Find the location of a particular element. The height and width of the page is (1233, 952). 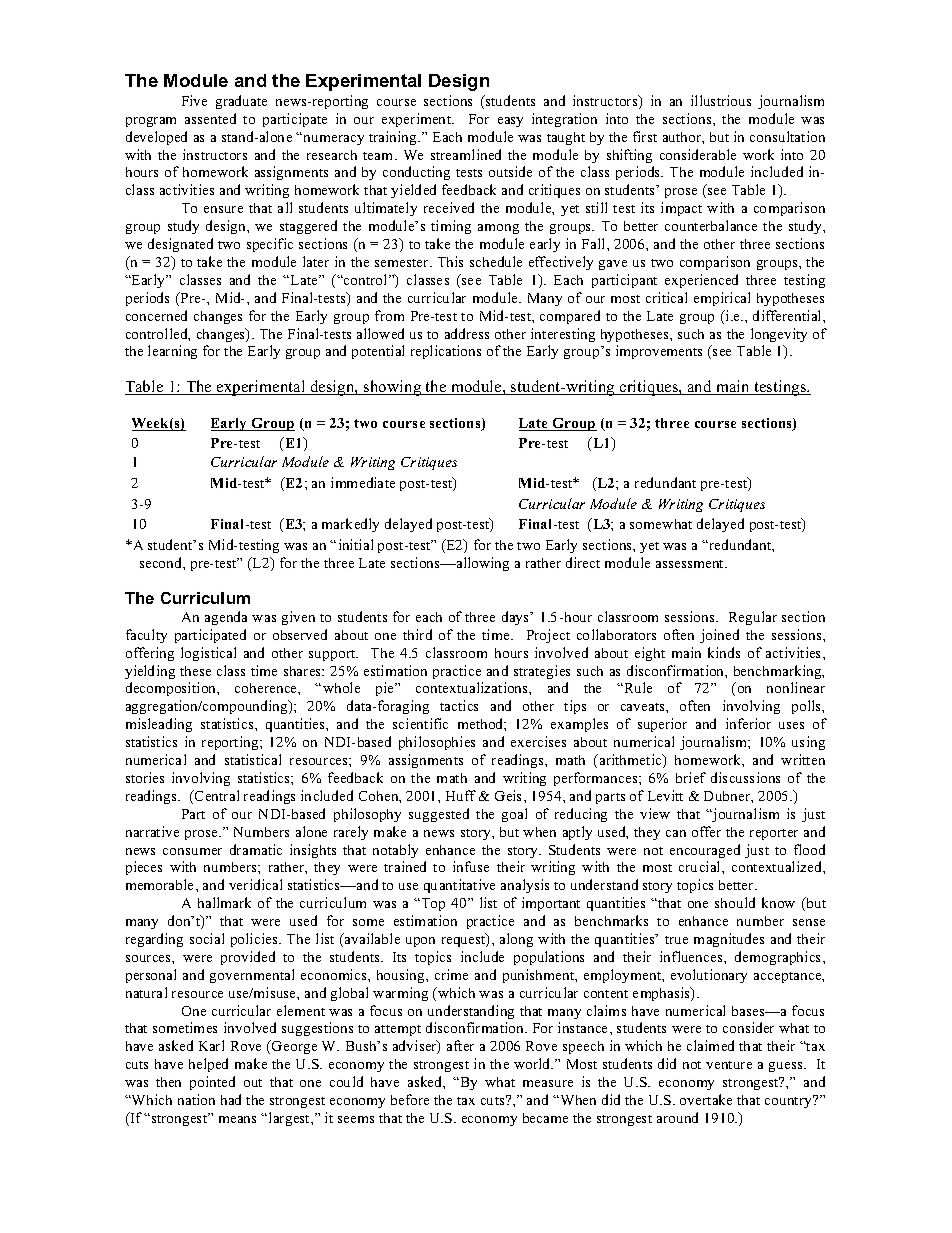

streamlined is located at coordinates (466, 154).
